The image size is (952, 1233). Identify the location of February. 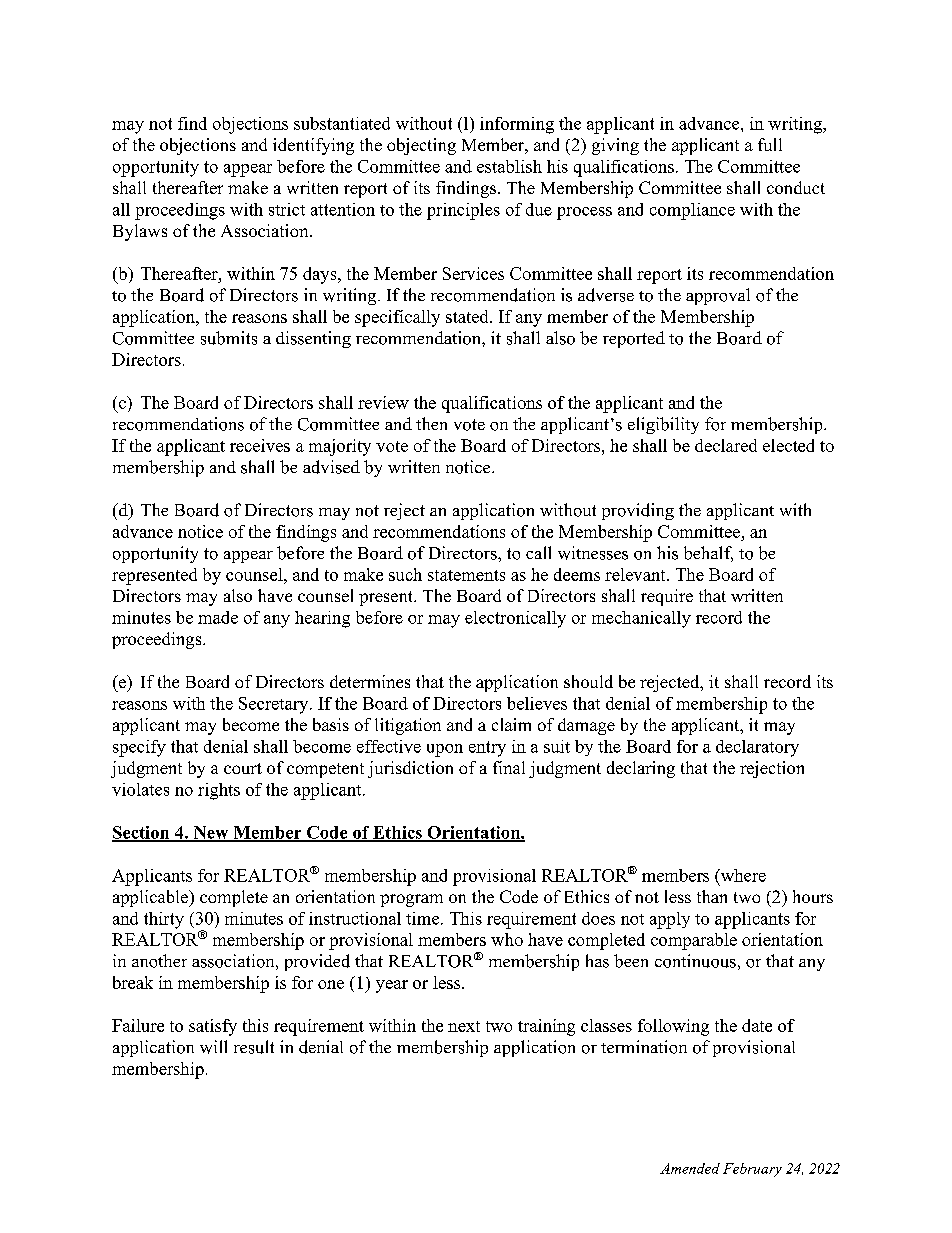
(752, 1170).
